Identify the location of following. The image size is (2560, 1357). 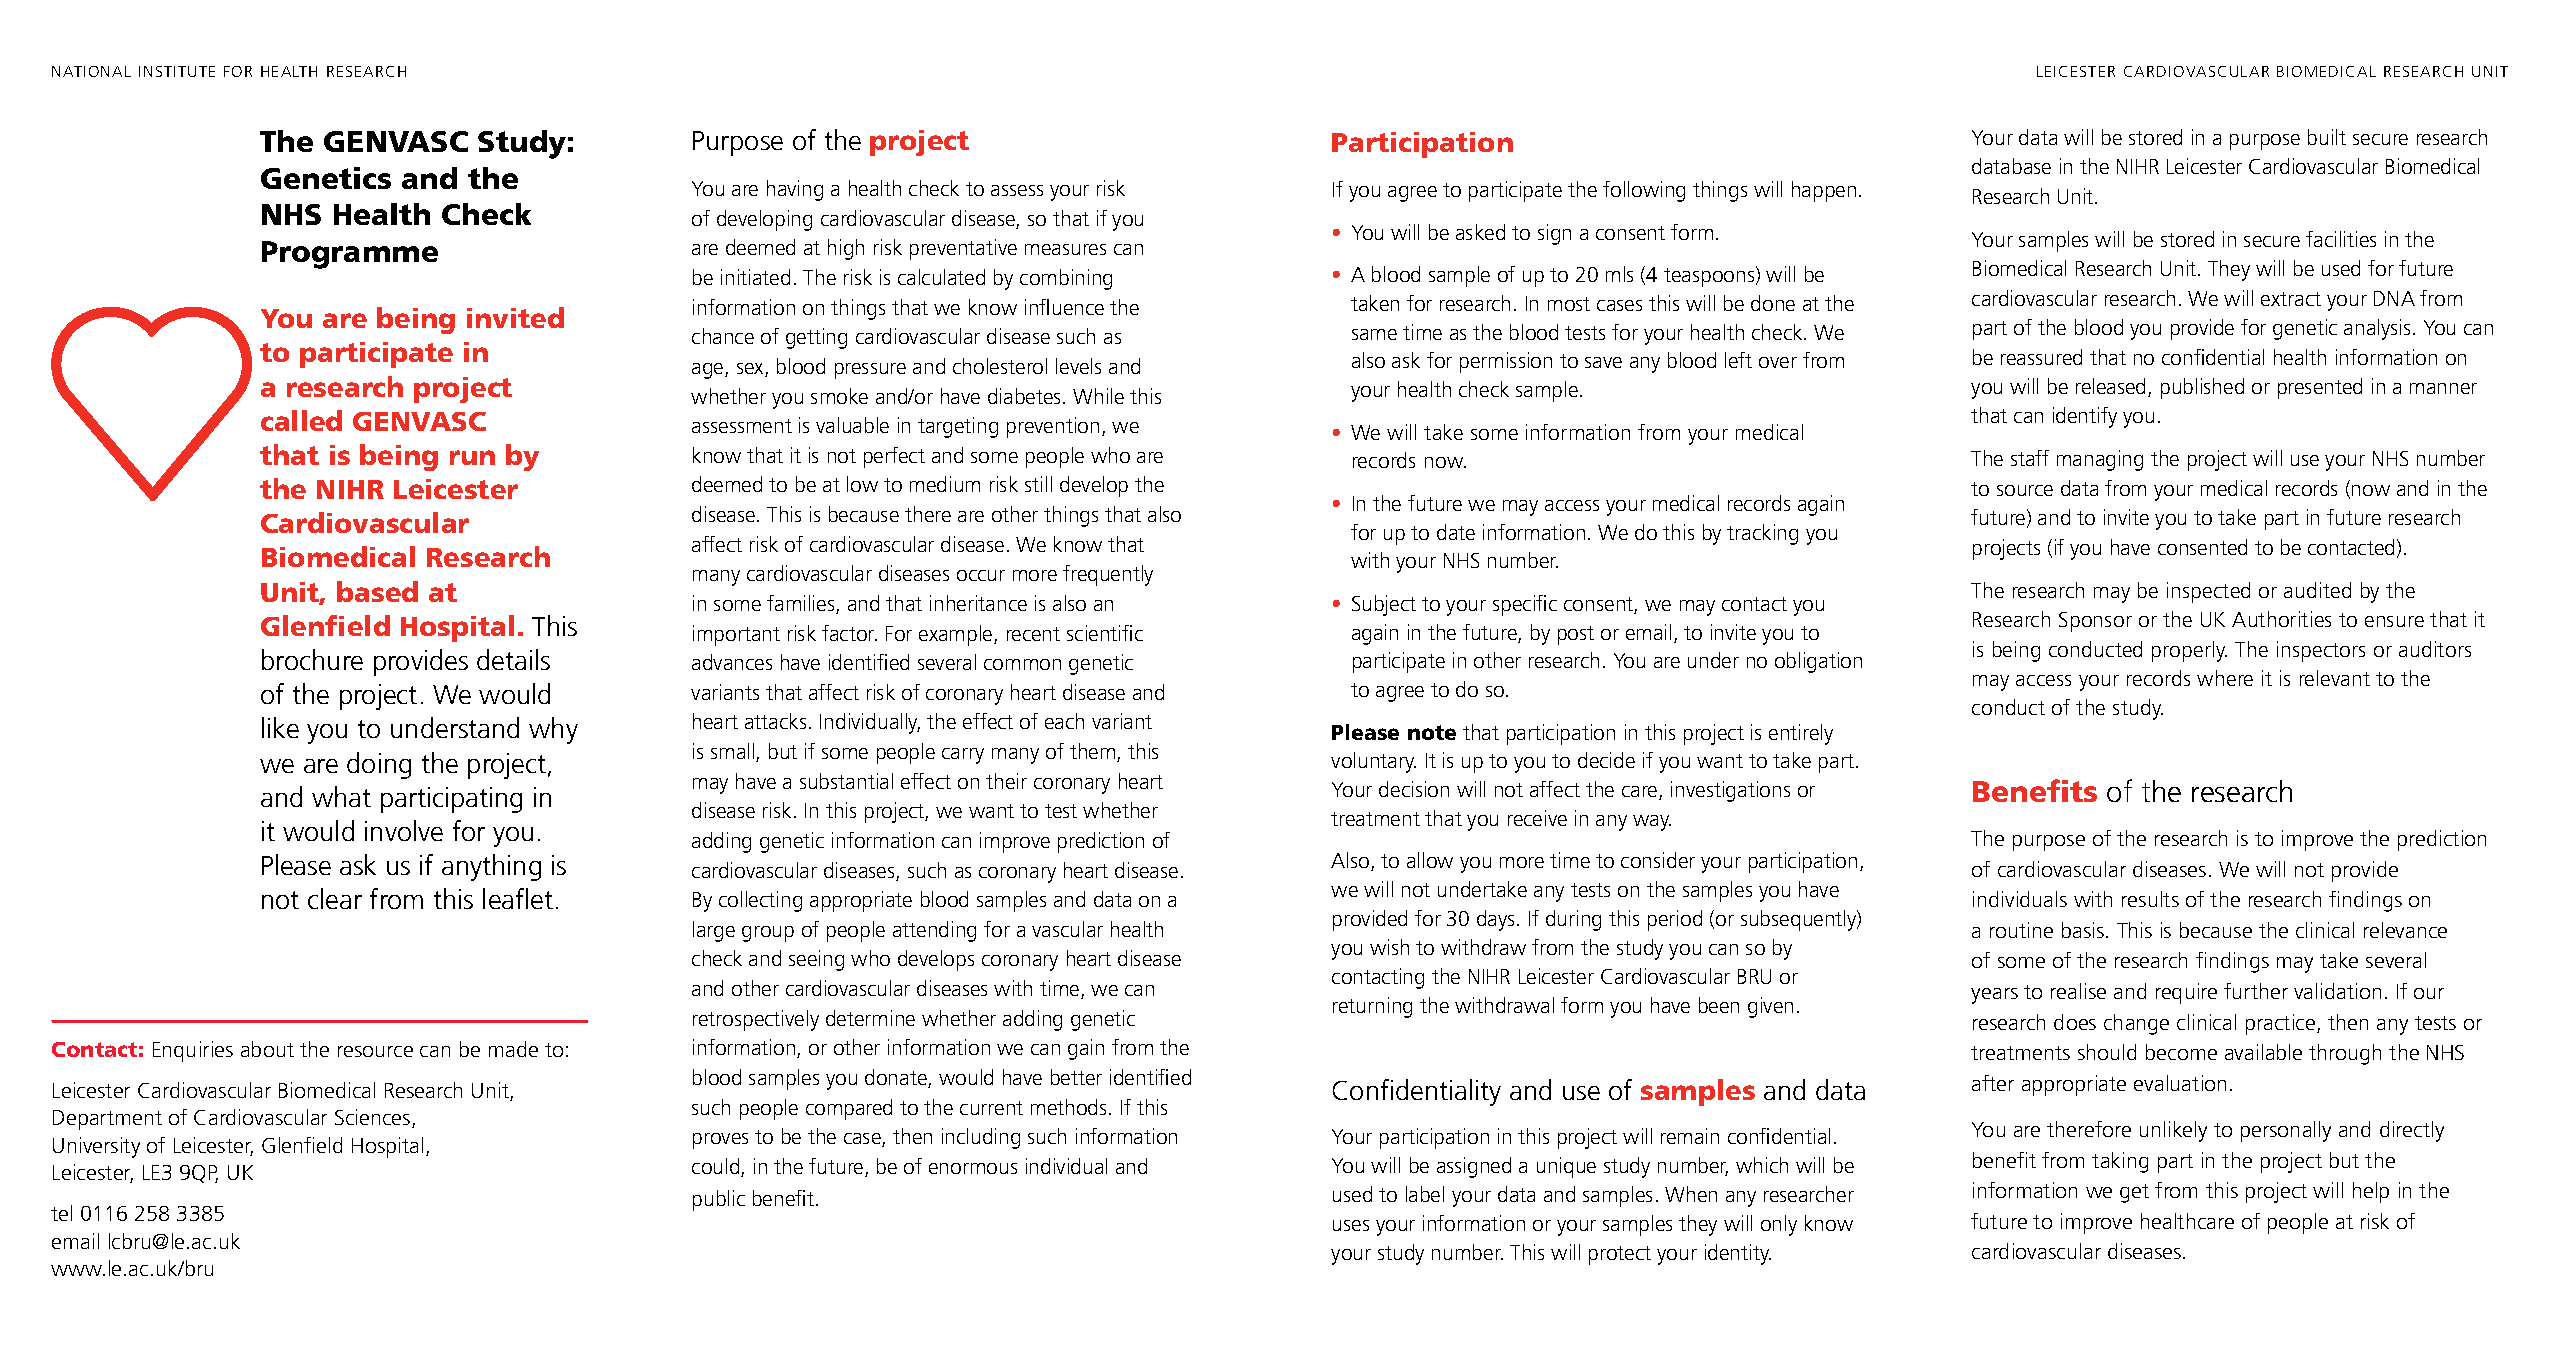
(1644, 191).
